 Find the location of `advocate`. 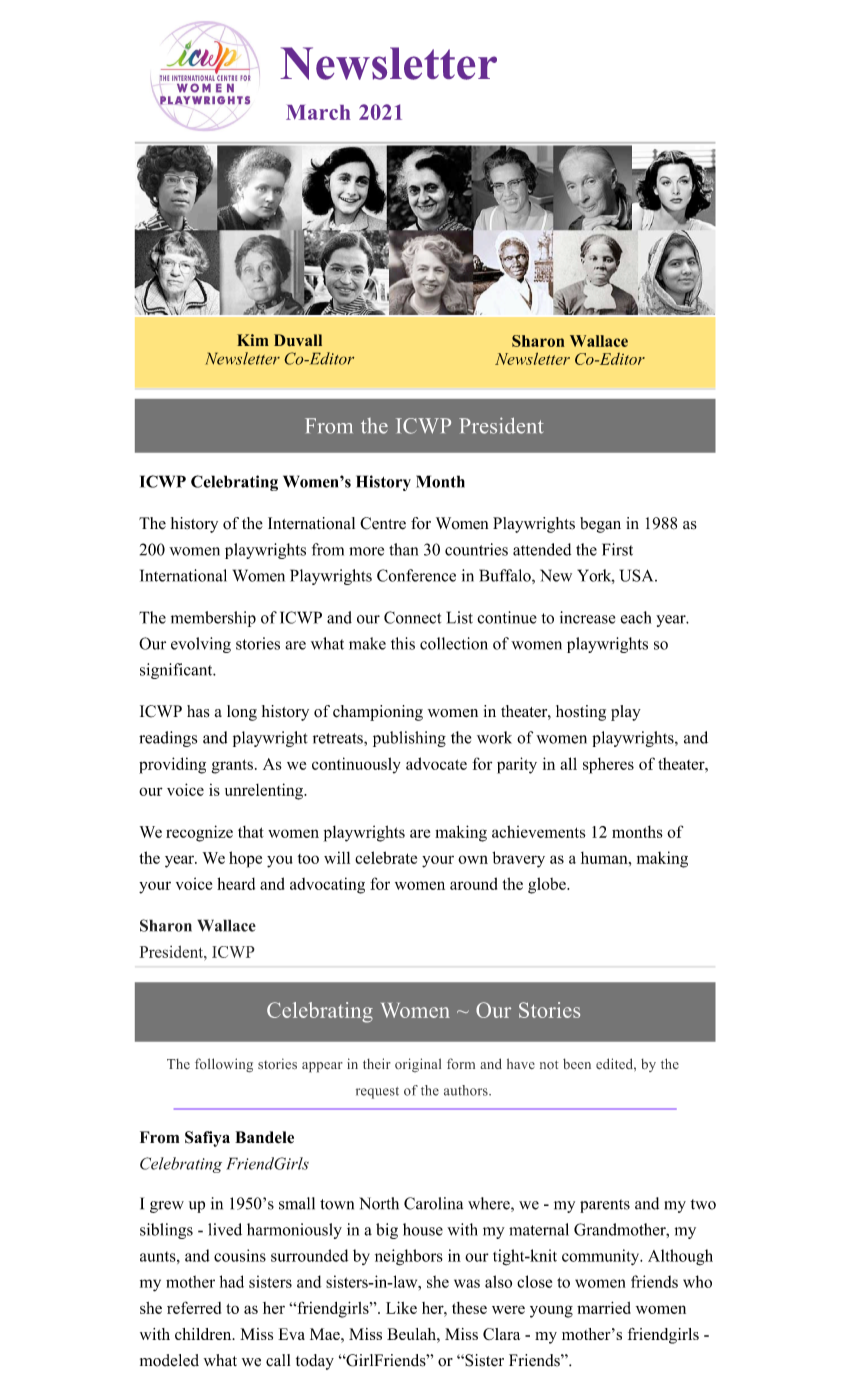

advocate is located at coordinates (436, 763).
